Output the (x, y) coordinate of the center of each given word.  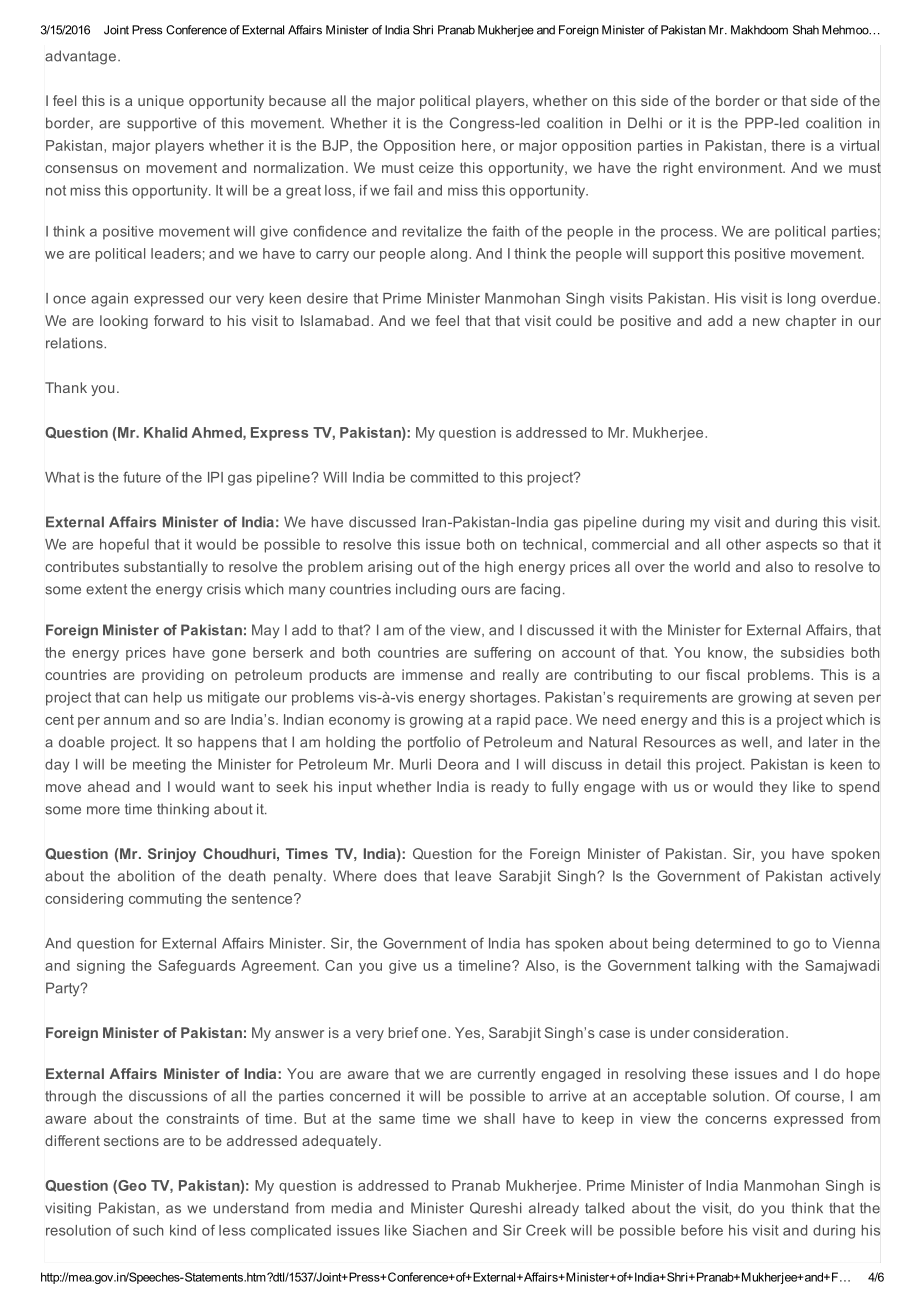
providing (173, 676)
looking (124, 322)
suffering (502, 654)
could (573, 320)
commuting (165, 900)
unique (161, 102)
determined (733, 943)
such (148, 1230)
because (297, 100)
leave (473, 876)
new (766, 322)
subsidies (812, 652)
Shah (806, 30)
